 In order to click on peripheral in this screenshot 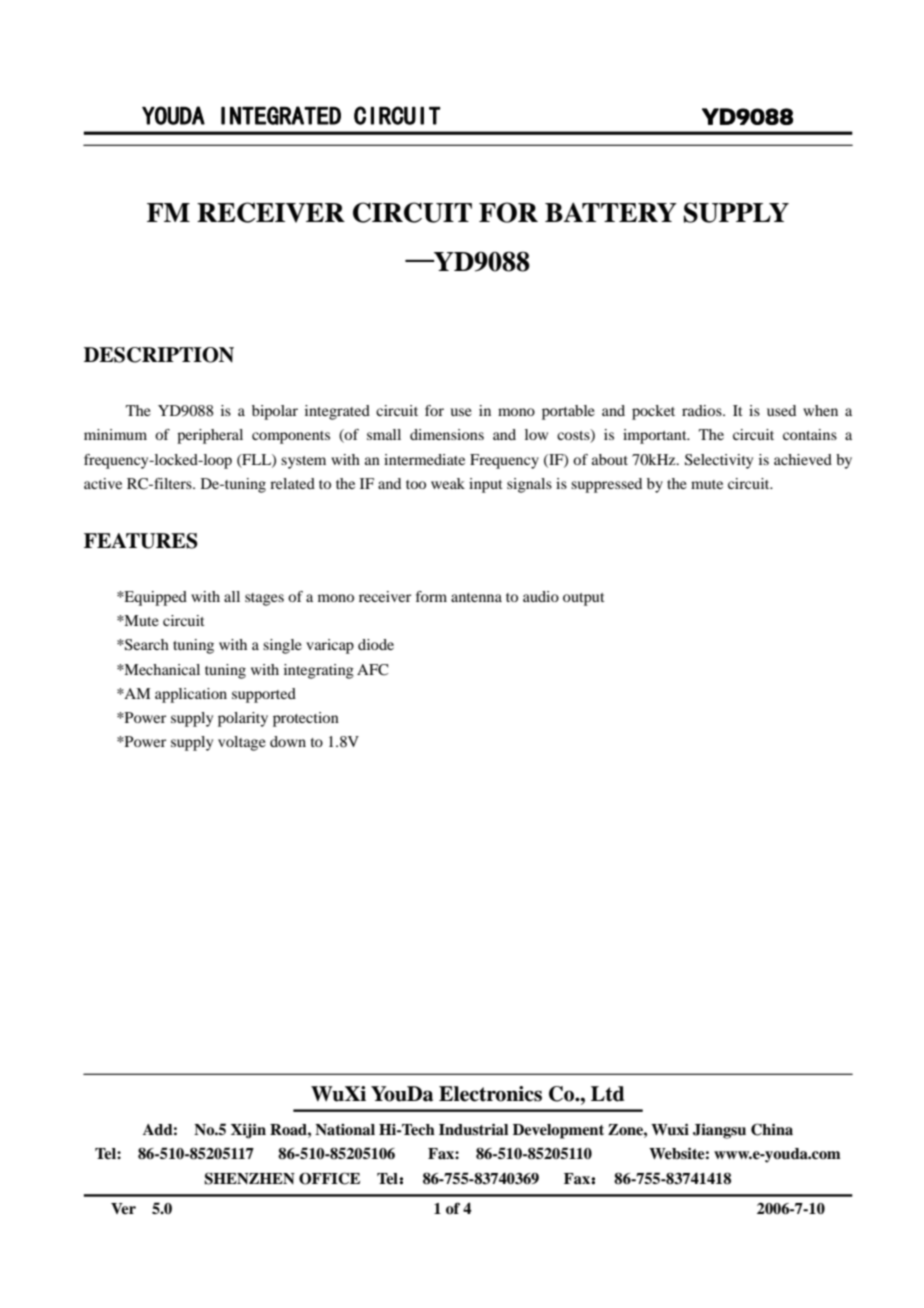, I will do `click(210, 436)`.
